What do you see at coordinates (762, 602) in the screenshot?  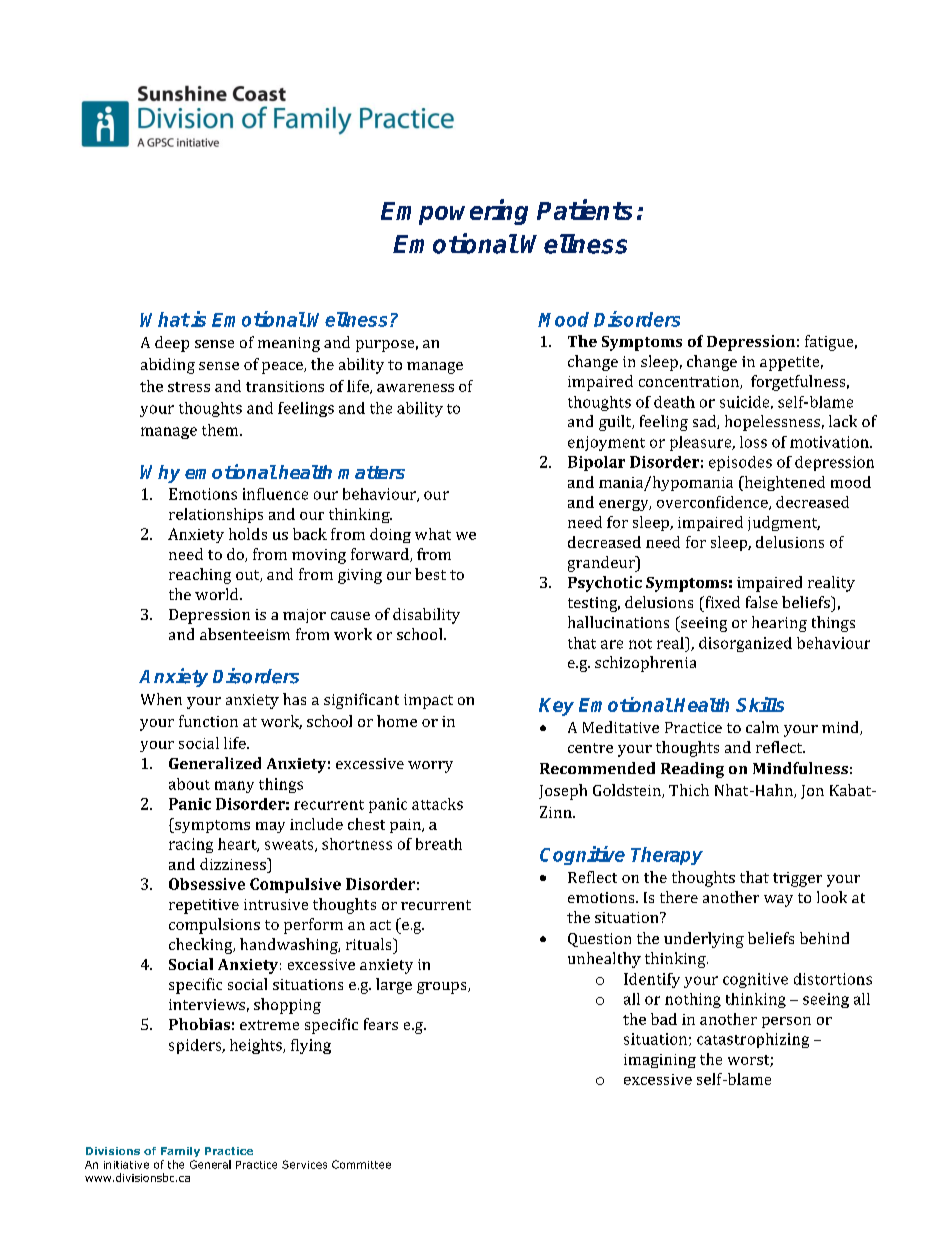 I see `false` at bounding box center [762, 602].
